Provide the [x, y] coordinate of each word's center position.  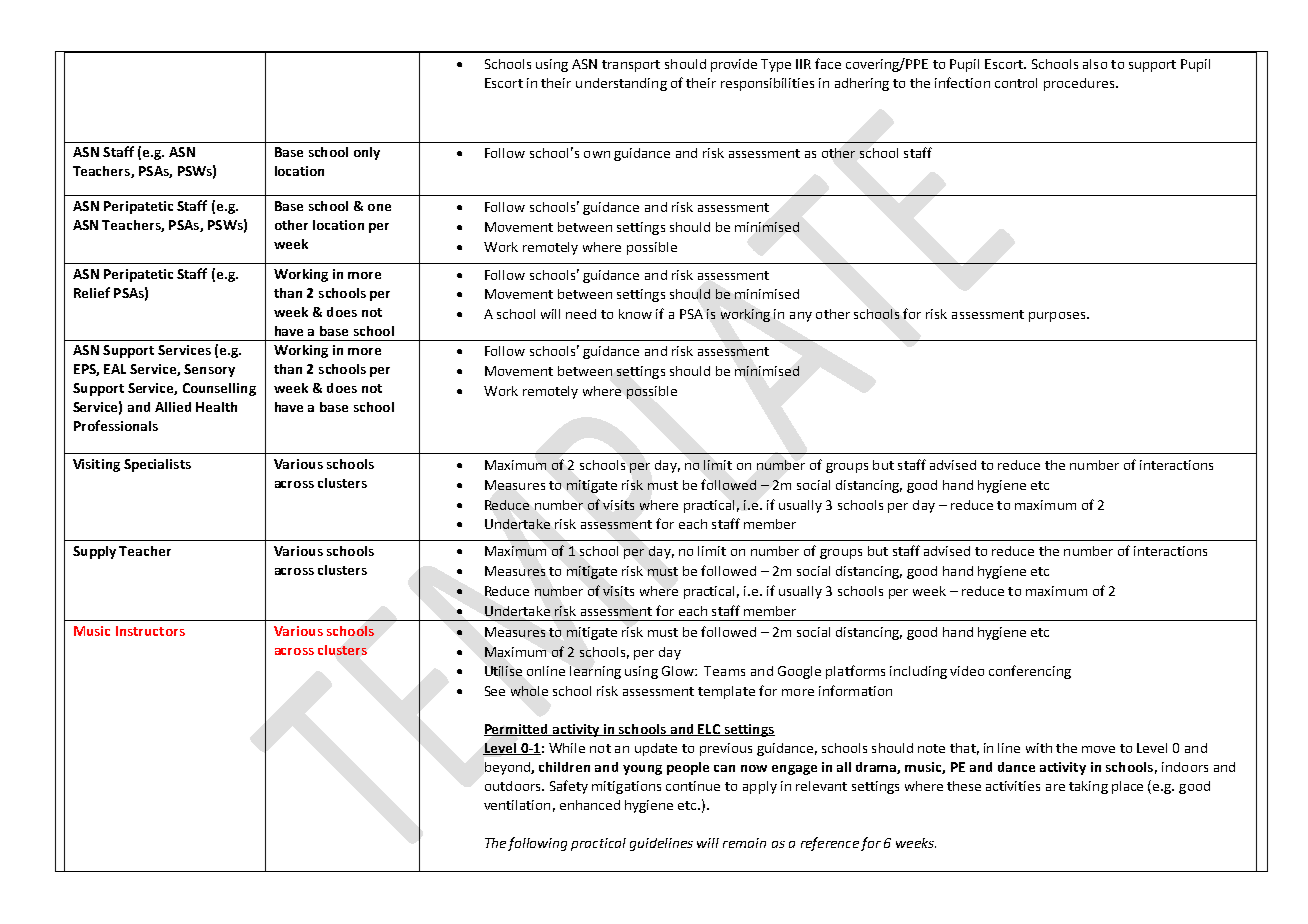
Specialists [157, 465]
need [581, 314]
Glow [679, 671]
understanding [621, 84]
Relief [92, 292]
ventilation [517, 805]
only [367, 153]
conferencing [1030, 672]
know [635, 314]
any [801, 317]
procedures [1080, 84]
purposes [1057, 317]
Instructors [150, 631]
